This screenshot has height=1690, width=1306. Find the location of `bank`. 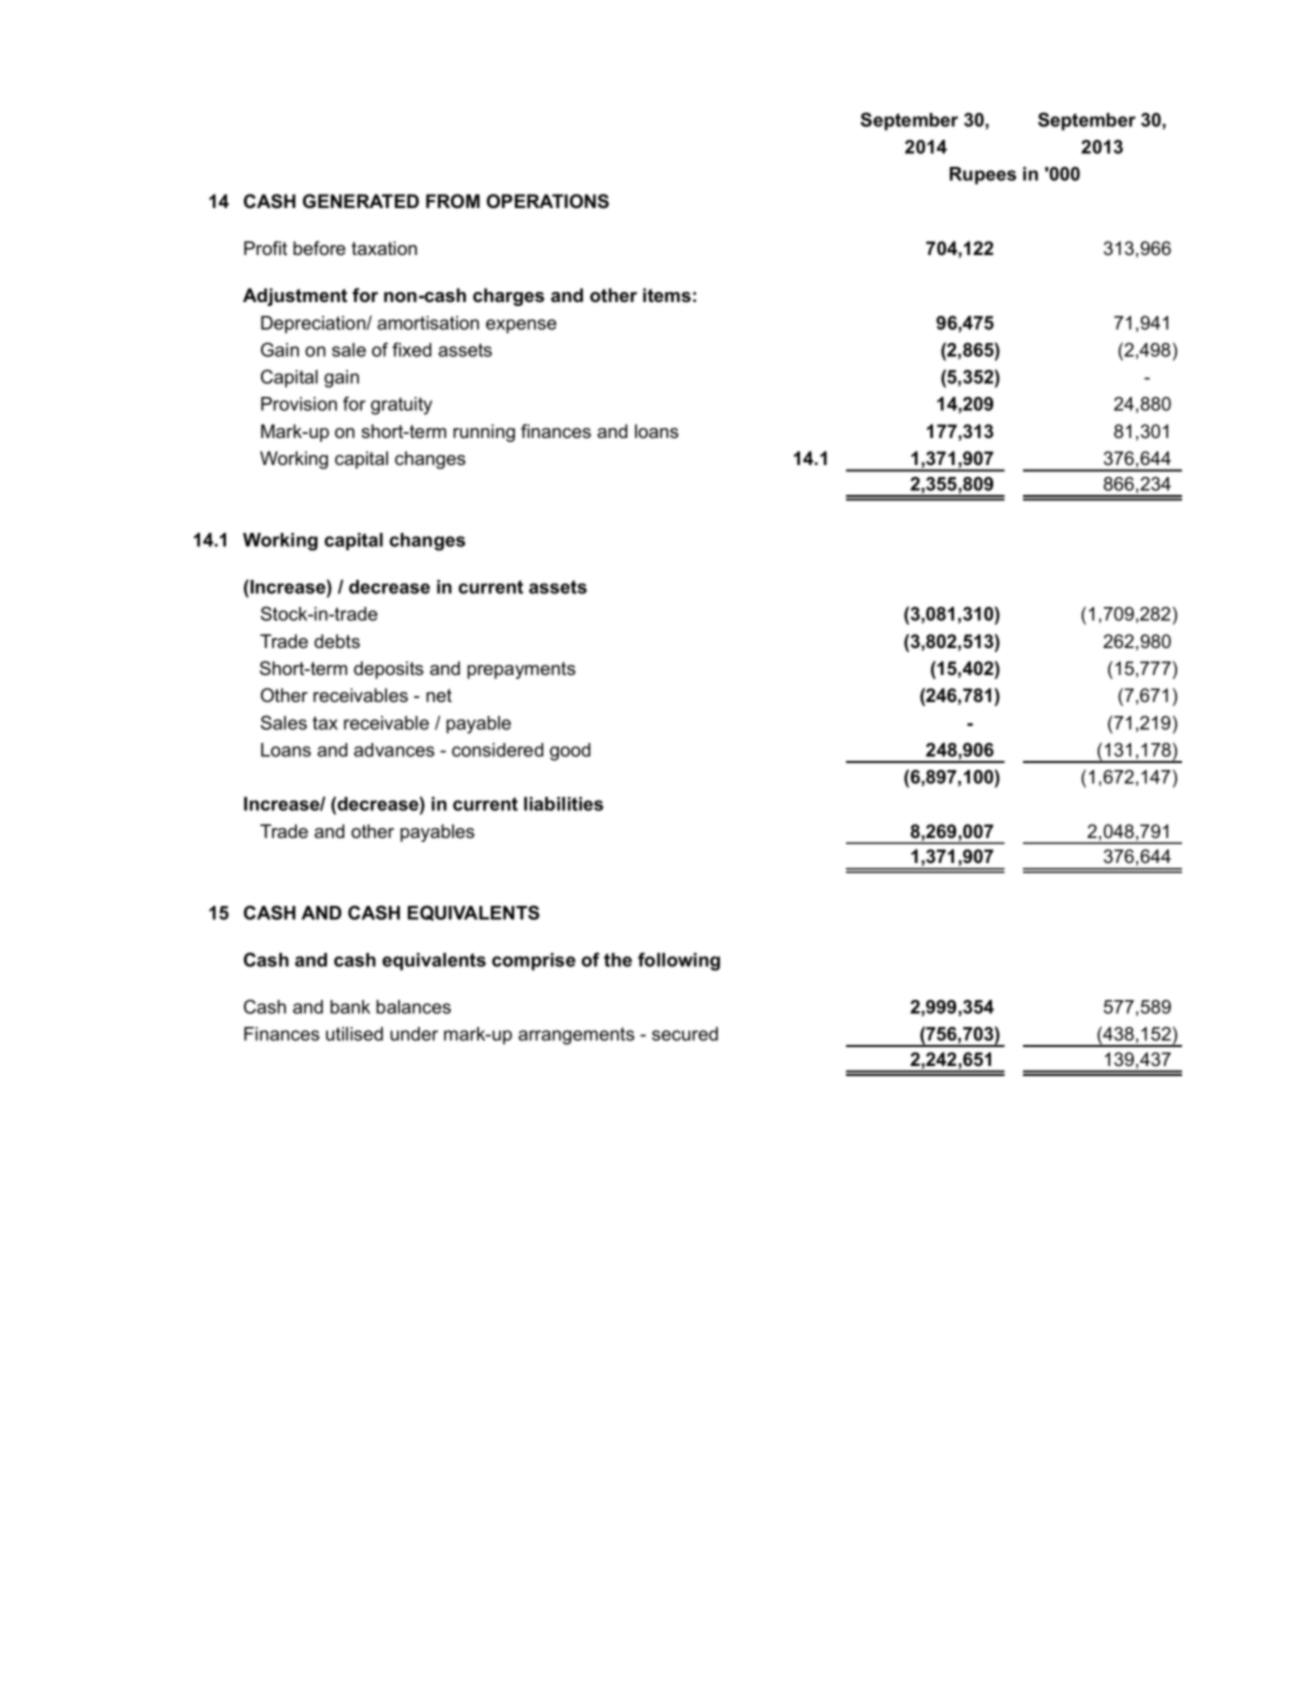

bank is located at coordinates (350, 1007).
